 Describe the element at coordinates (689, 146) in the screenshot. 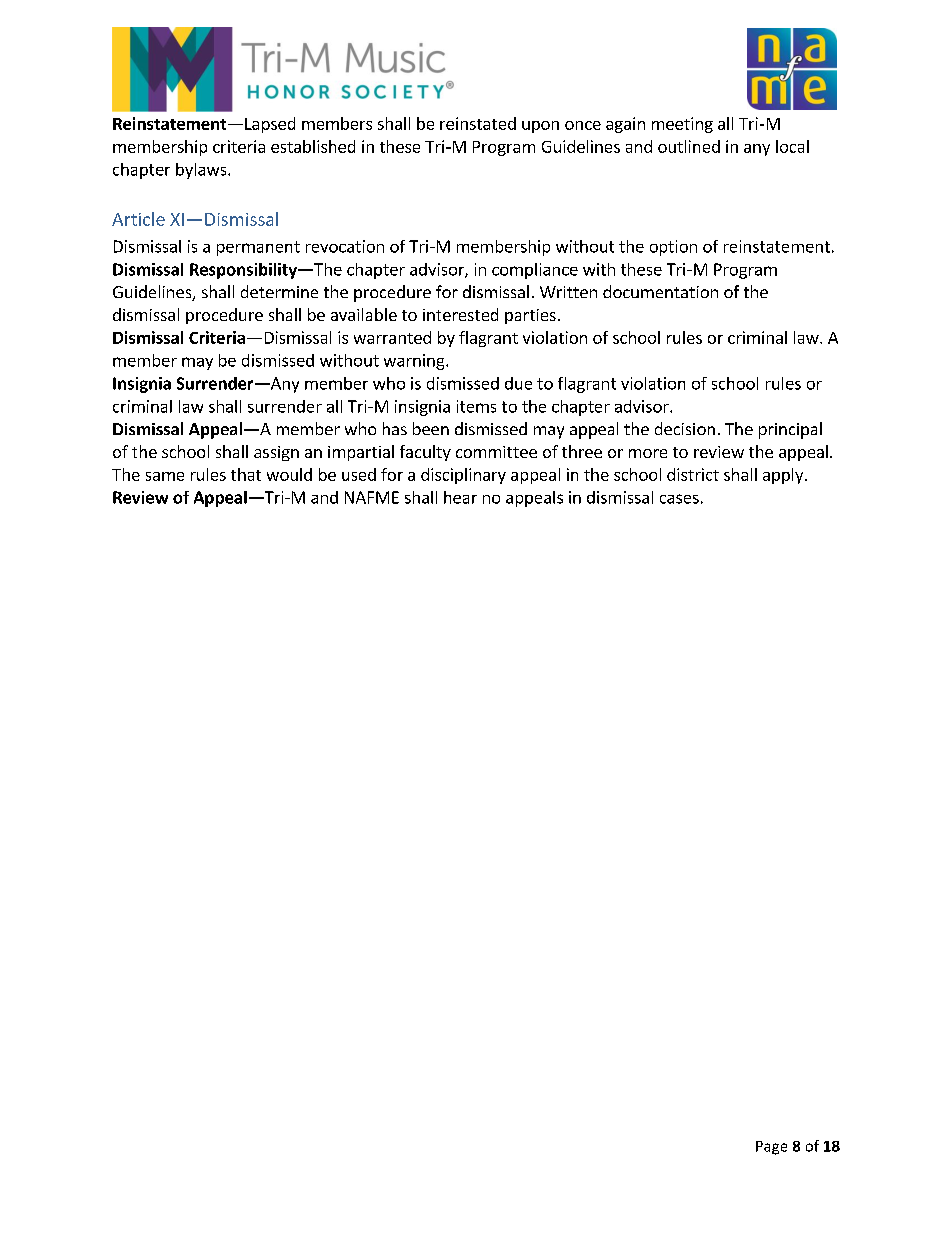

I see `outlined` at that location.
